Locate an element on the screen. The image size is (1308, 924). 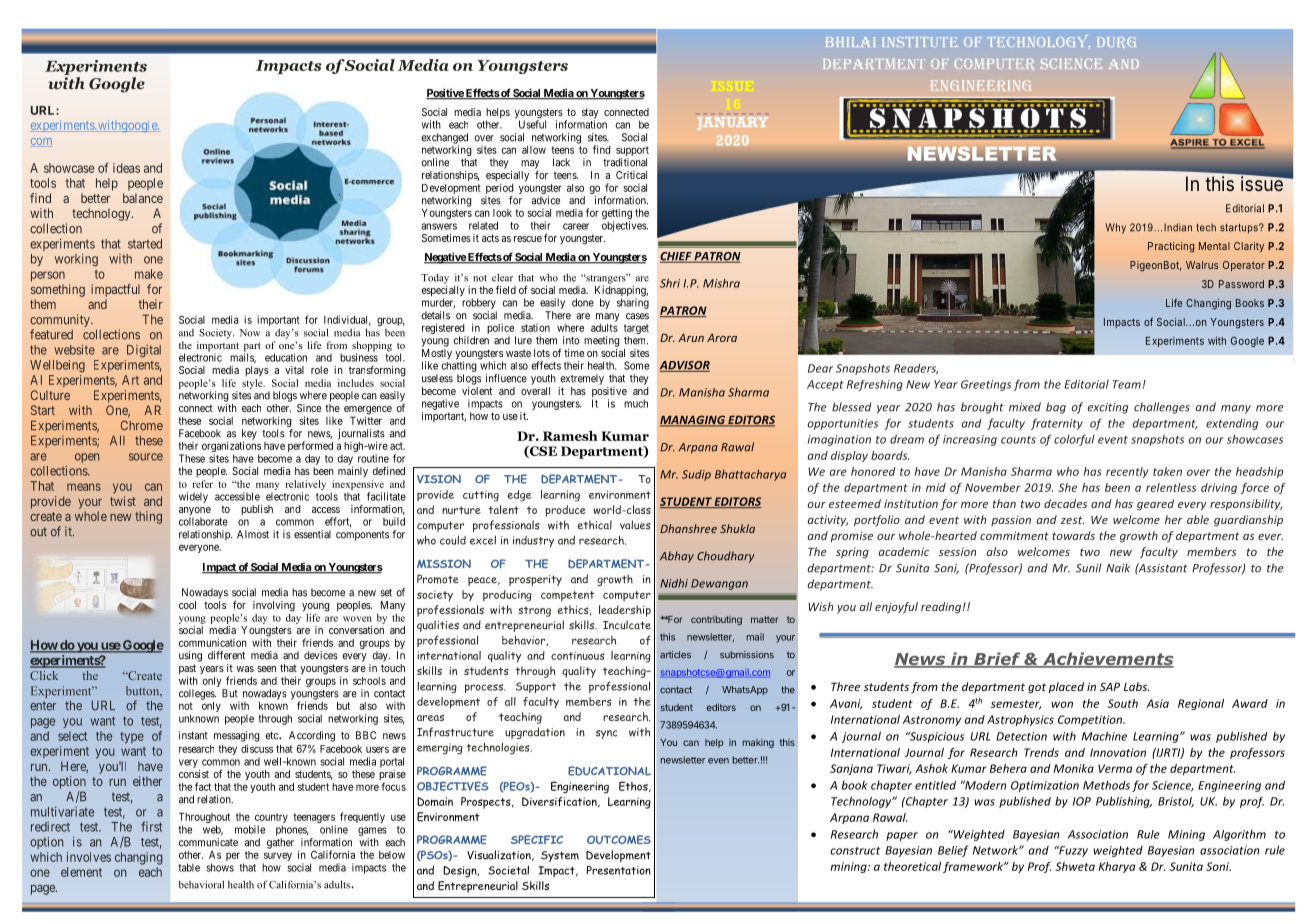
Naik is located at coordinates (1118, 568).
